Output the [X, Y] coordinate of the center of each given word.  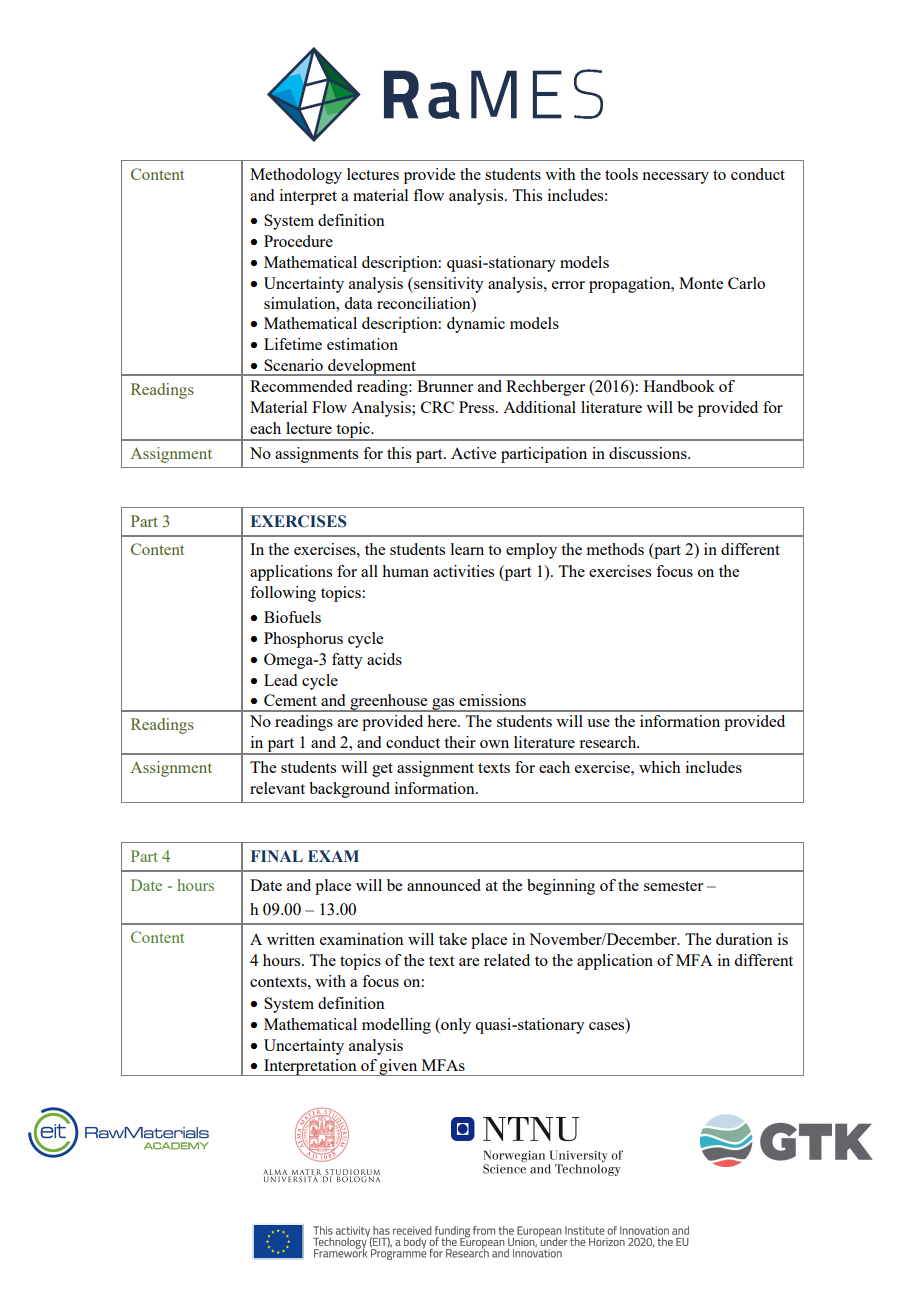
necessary [675, 178]
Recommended [301, 386]
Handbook [679, 386]
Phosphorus [303, 640]
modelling [396, 1026]
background [349, 790]
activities [463, 571]
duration [744, 939]
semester [673, 886]
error [568, 285]
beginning [561, 887]
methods [615, 549]
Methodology [296, 176]
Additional [539, 407]
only [455, 1026]
